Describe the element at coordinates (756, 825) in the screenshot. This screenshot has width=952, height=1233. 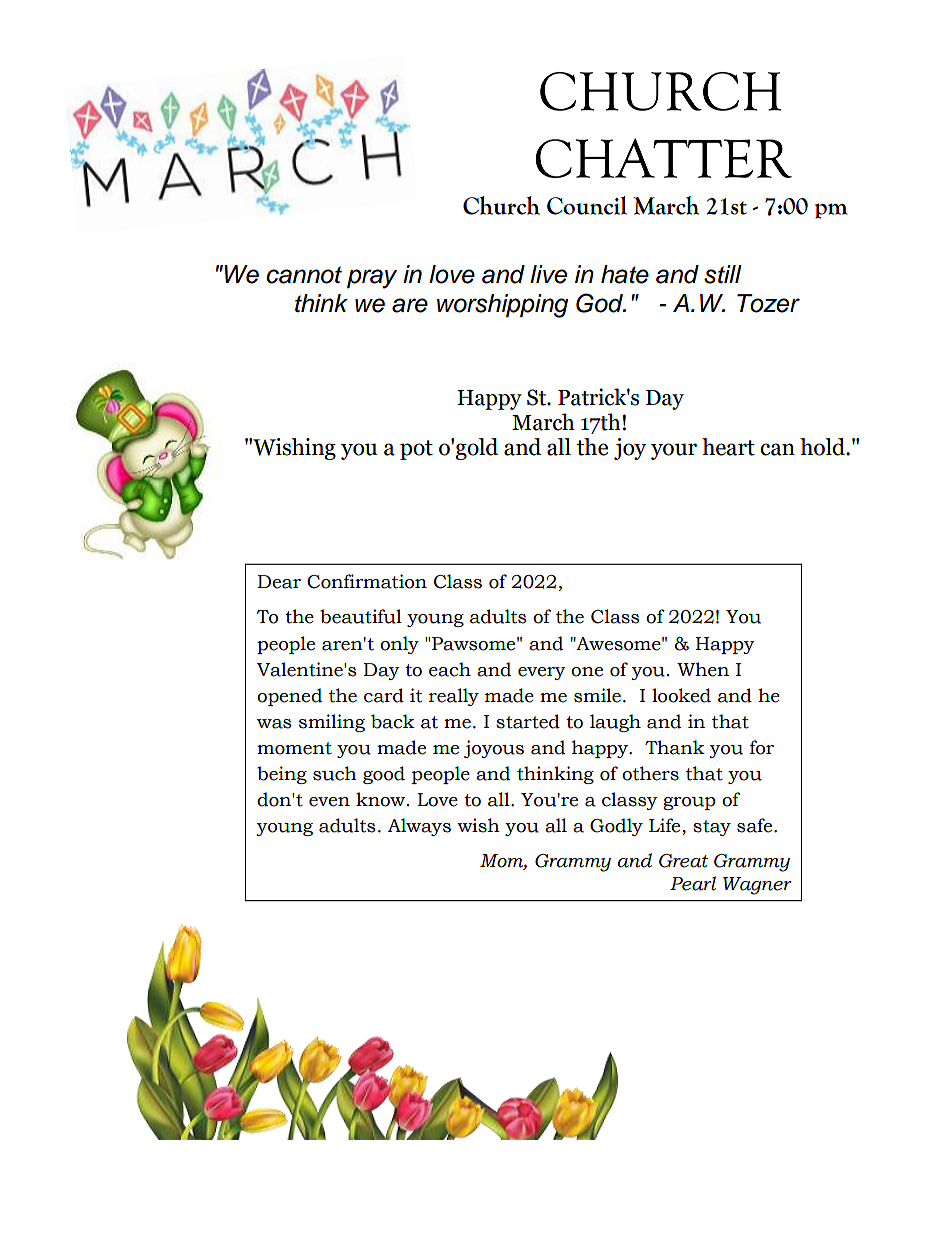
I see `safe` at that location.
